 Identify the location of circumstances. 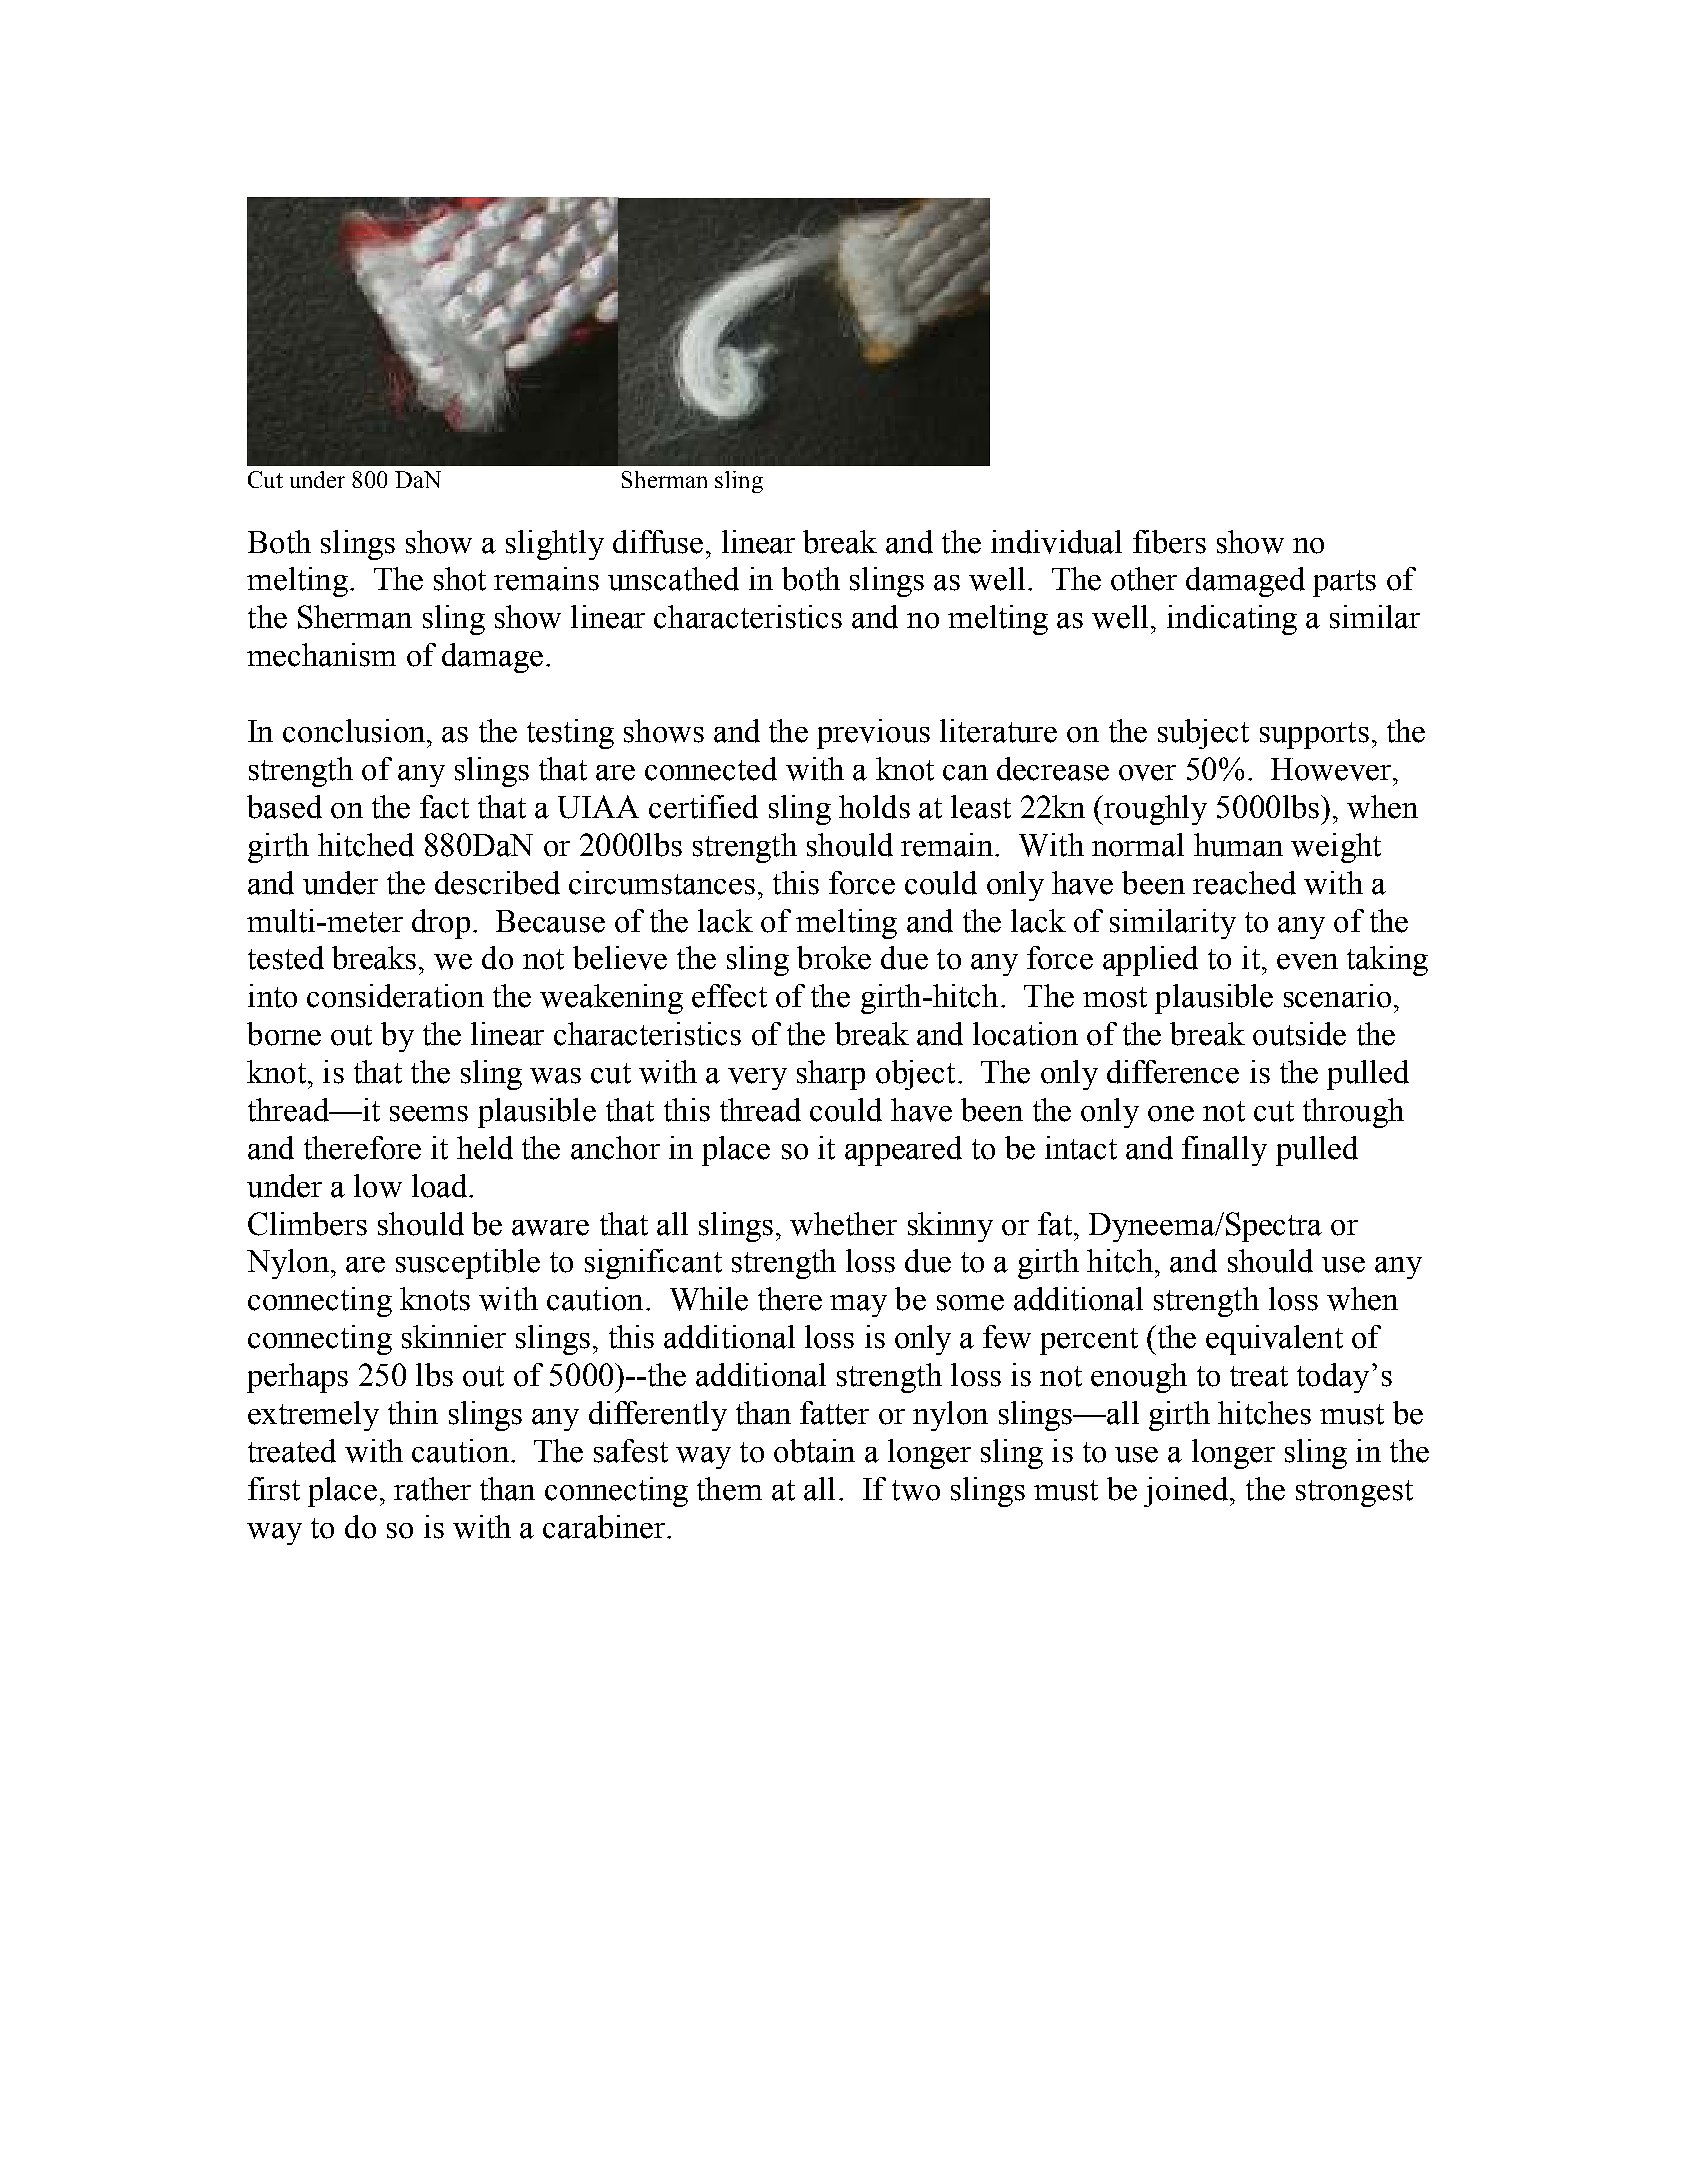
(662, 883).
